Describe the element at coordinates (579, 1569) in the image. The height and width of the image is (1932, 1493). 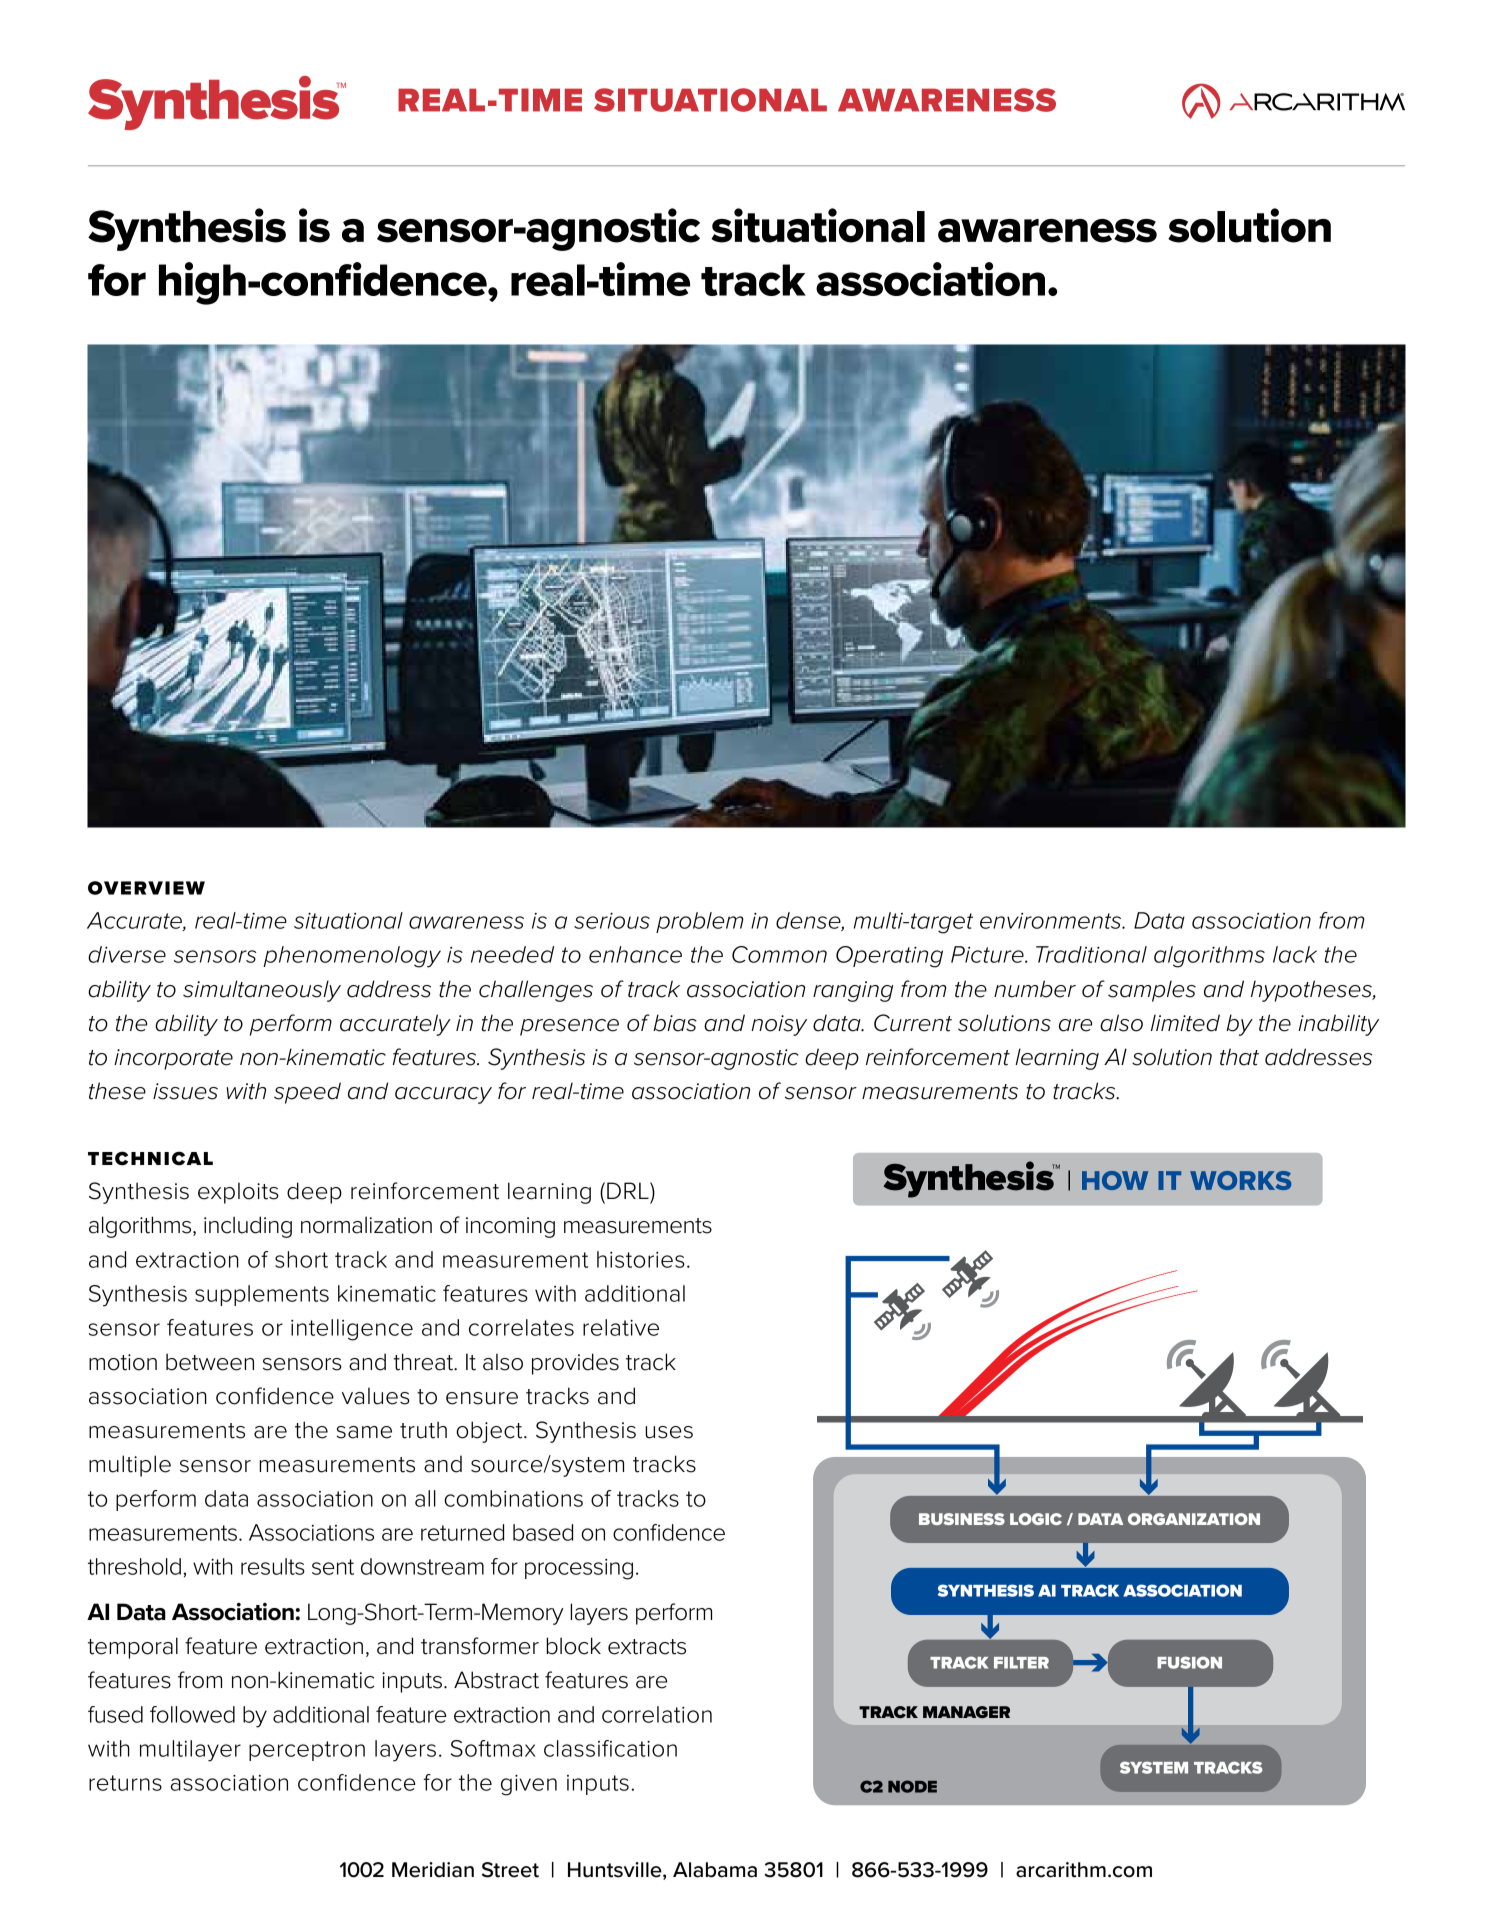
I see `processing` at that location.
